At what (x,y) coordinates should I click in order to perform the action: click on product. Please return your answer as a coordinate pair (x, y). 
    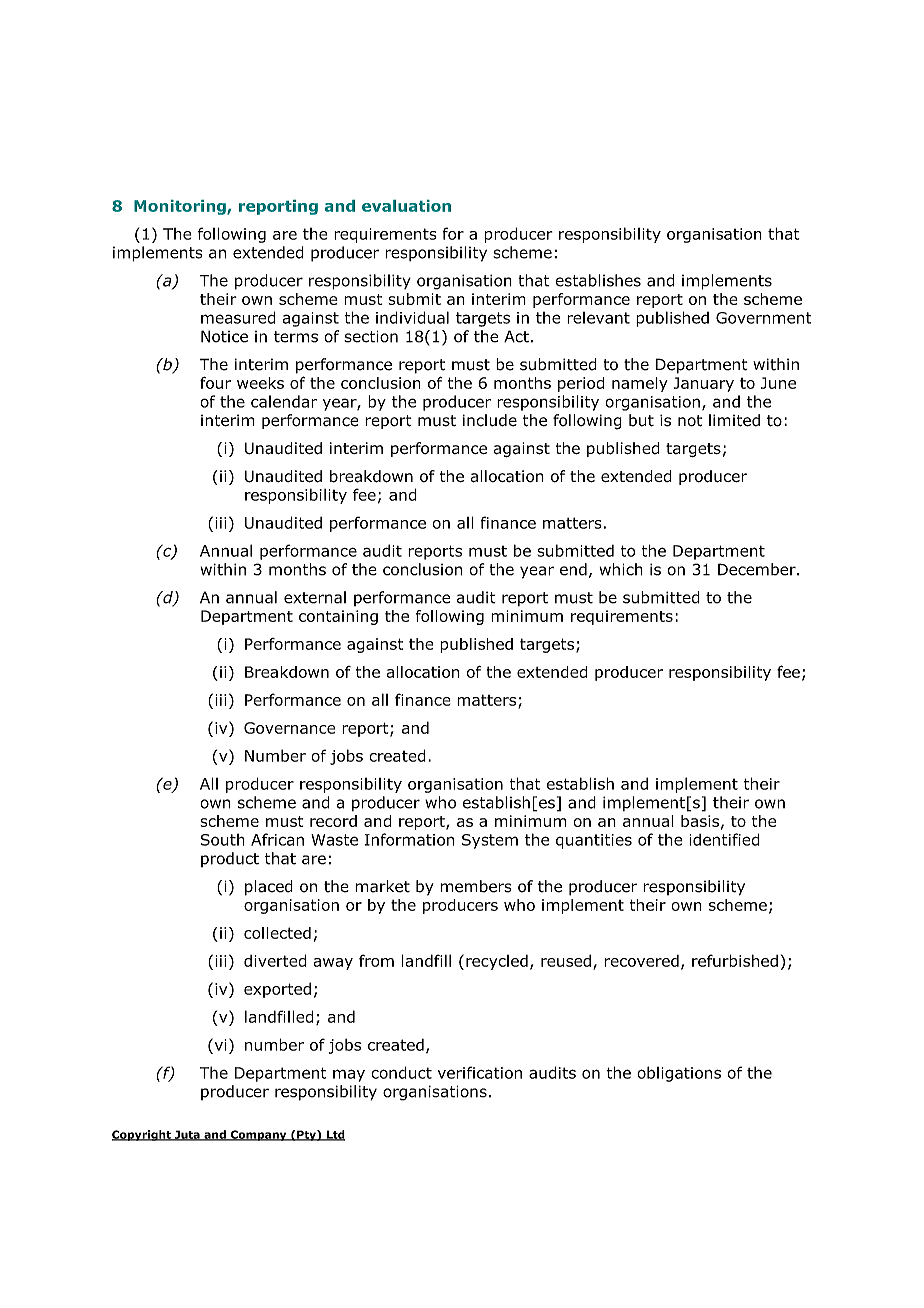
    Looking at the image, I should click on (230, 859).
